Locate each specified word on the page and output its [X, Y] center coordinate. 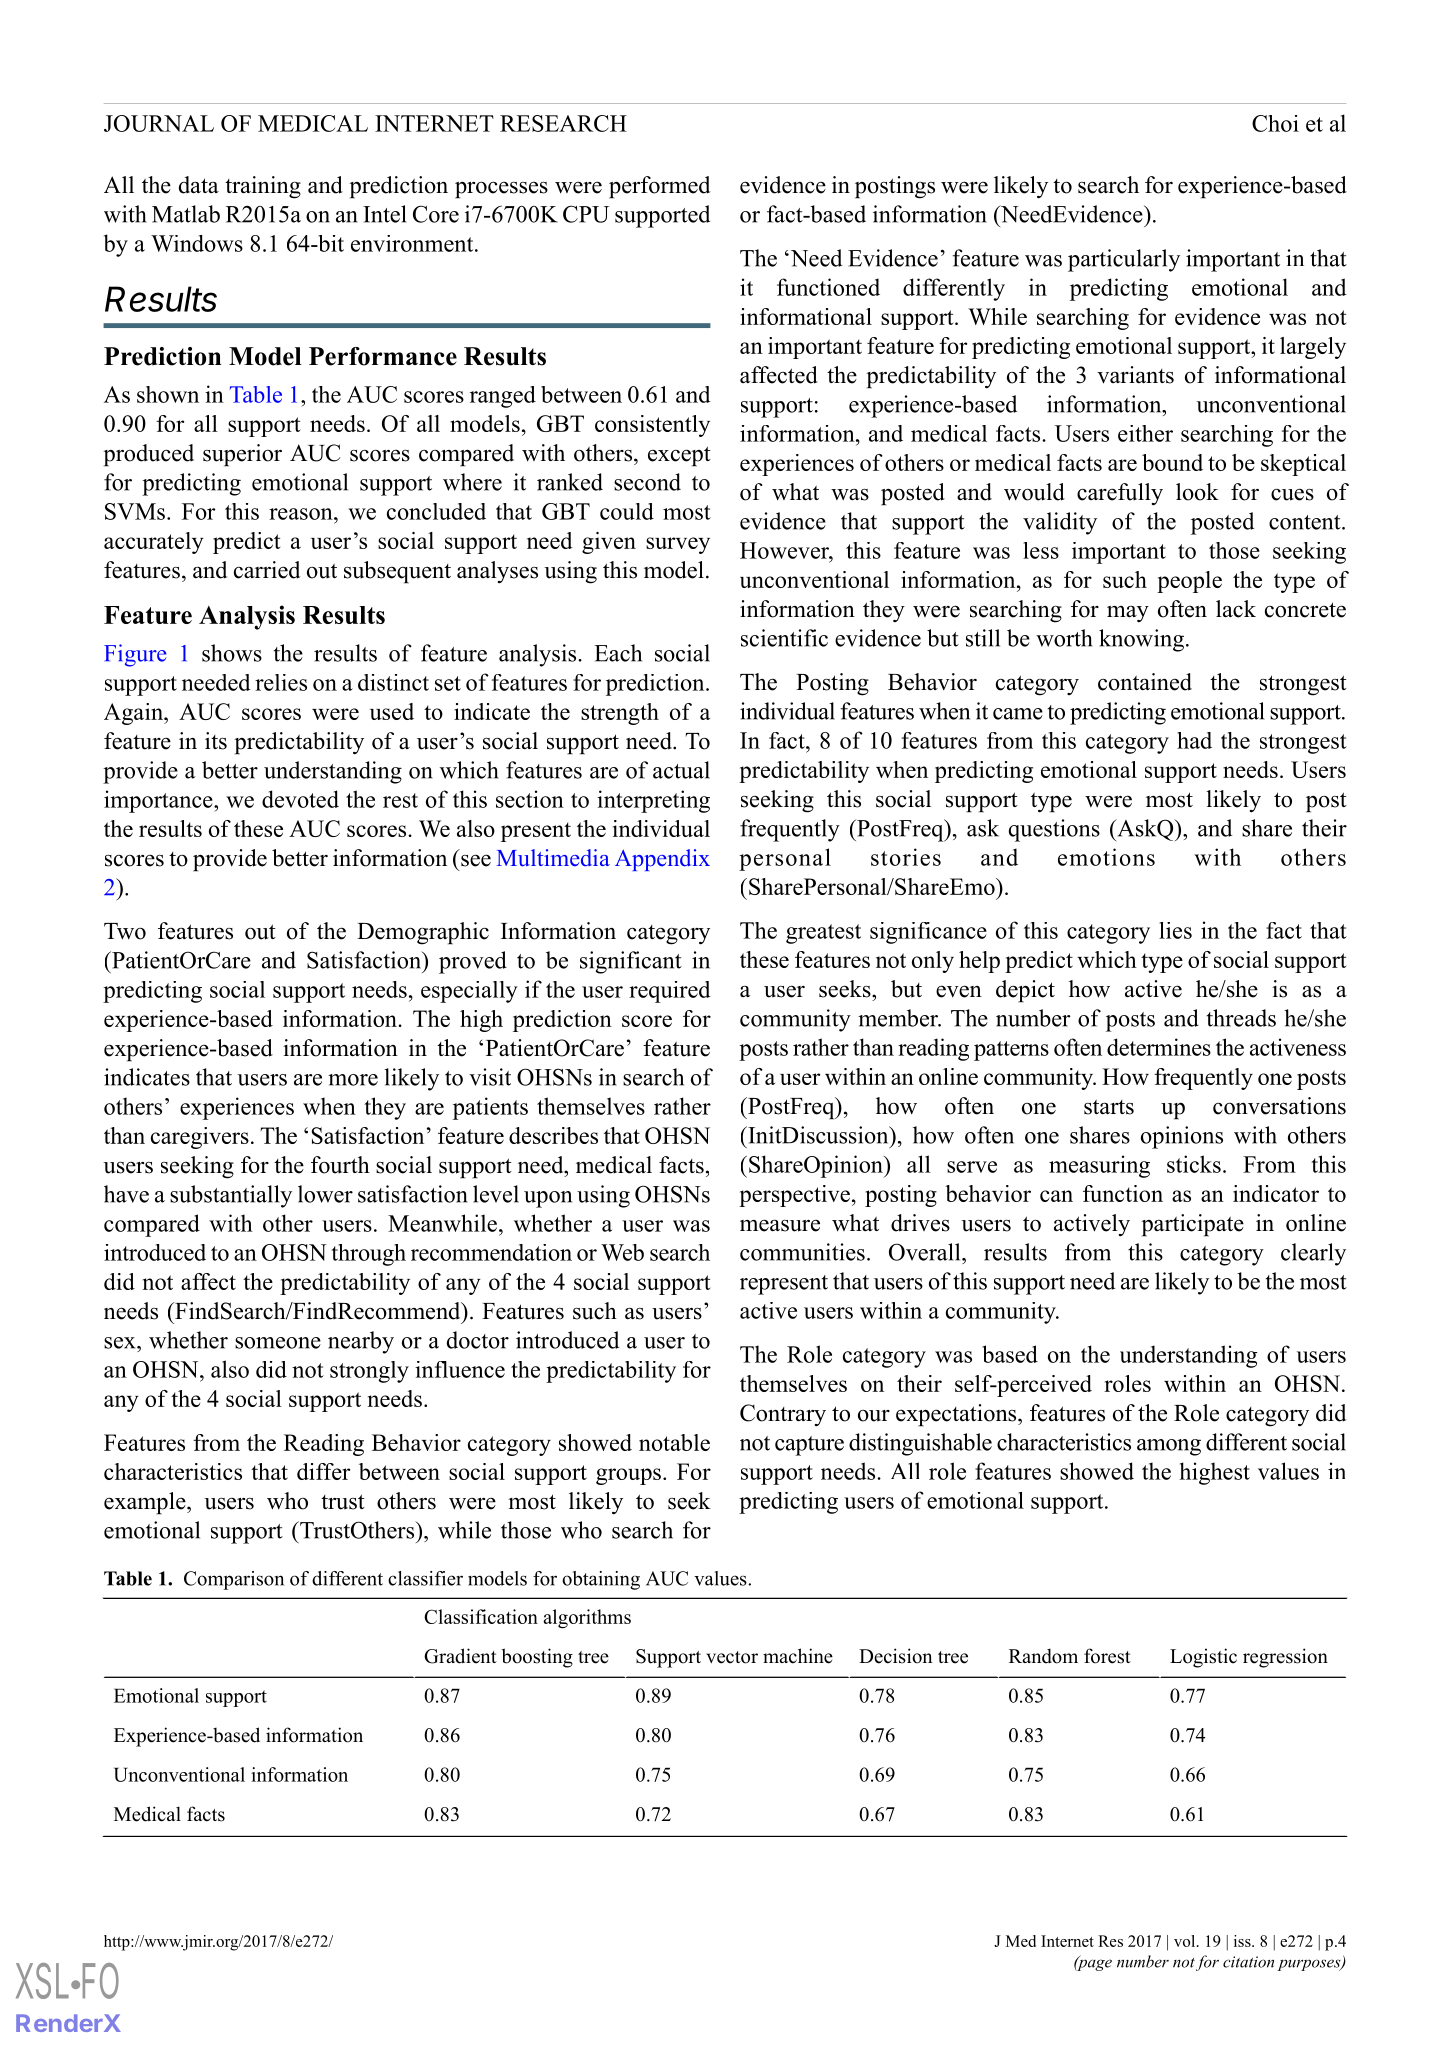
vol [1186, 1941]
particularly [1124, 260]
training [263, 187]
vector [732, 1657]
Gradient [460, 1656]
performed [659, 187]
